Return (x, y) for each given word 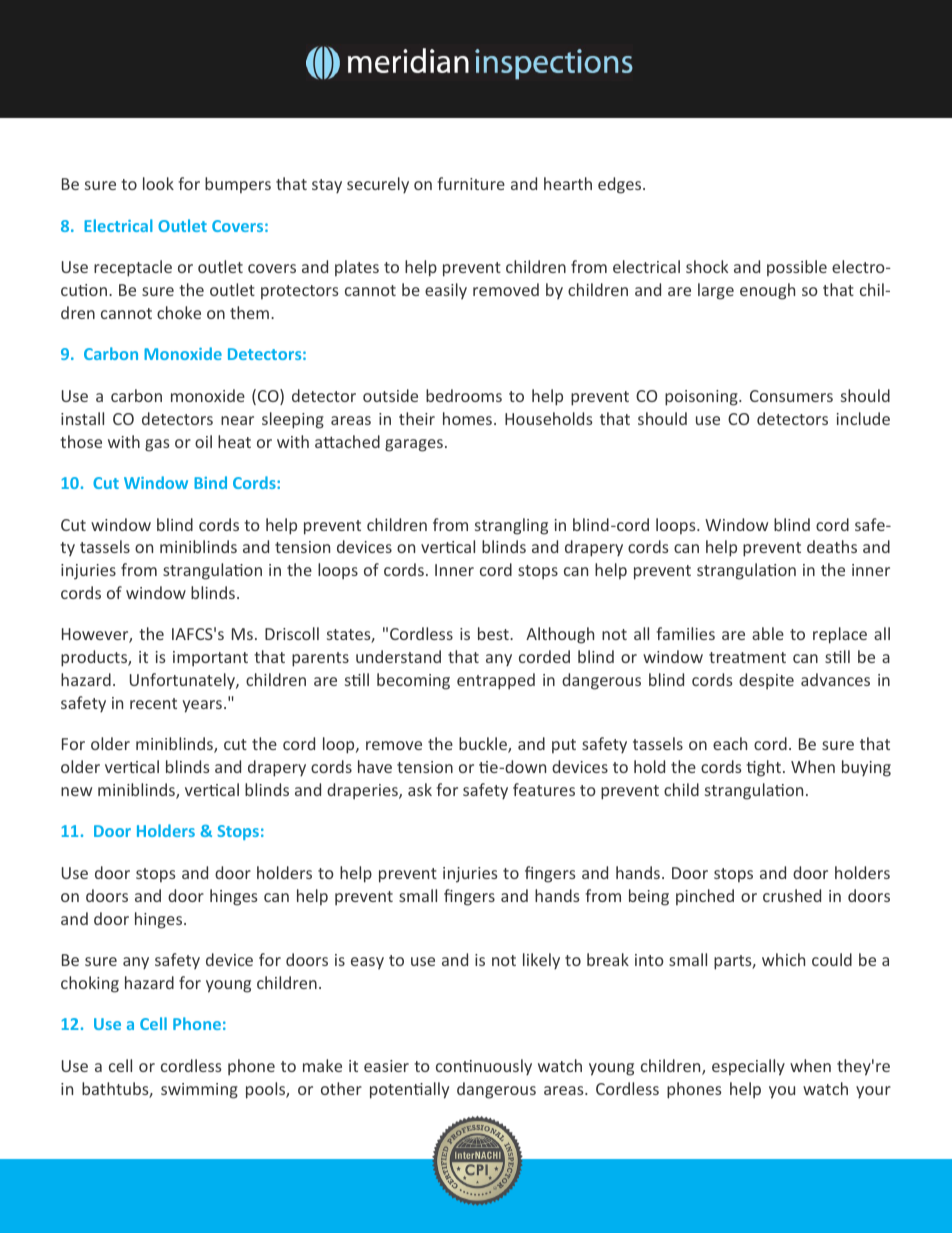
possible (797, 268)
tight (765, 768)
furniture (471, 183)
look (158, 183)
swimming (199, 1091)
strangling (511, 526)
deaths (832, 546)
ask (420, 789)
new (76, 791)
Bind (210, 482)
